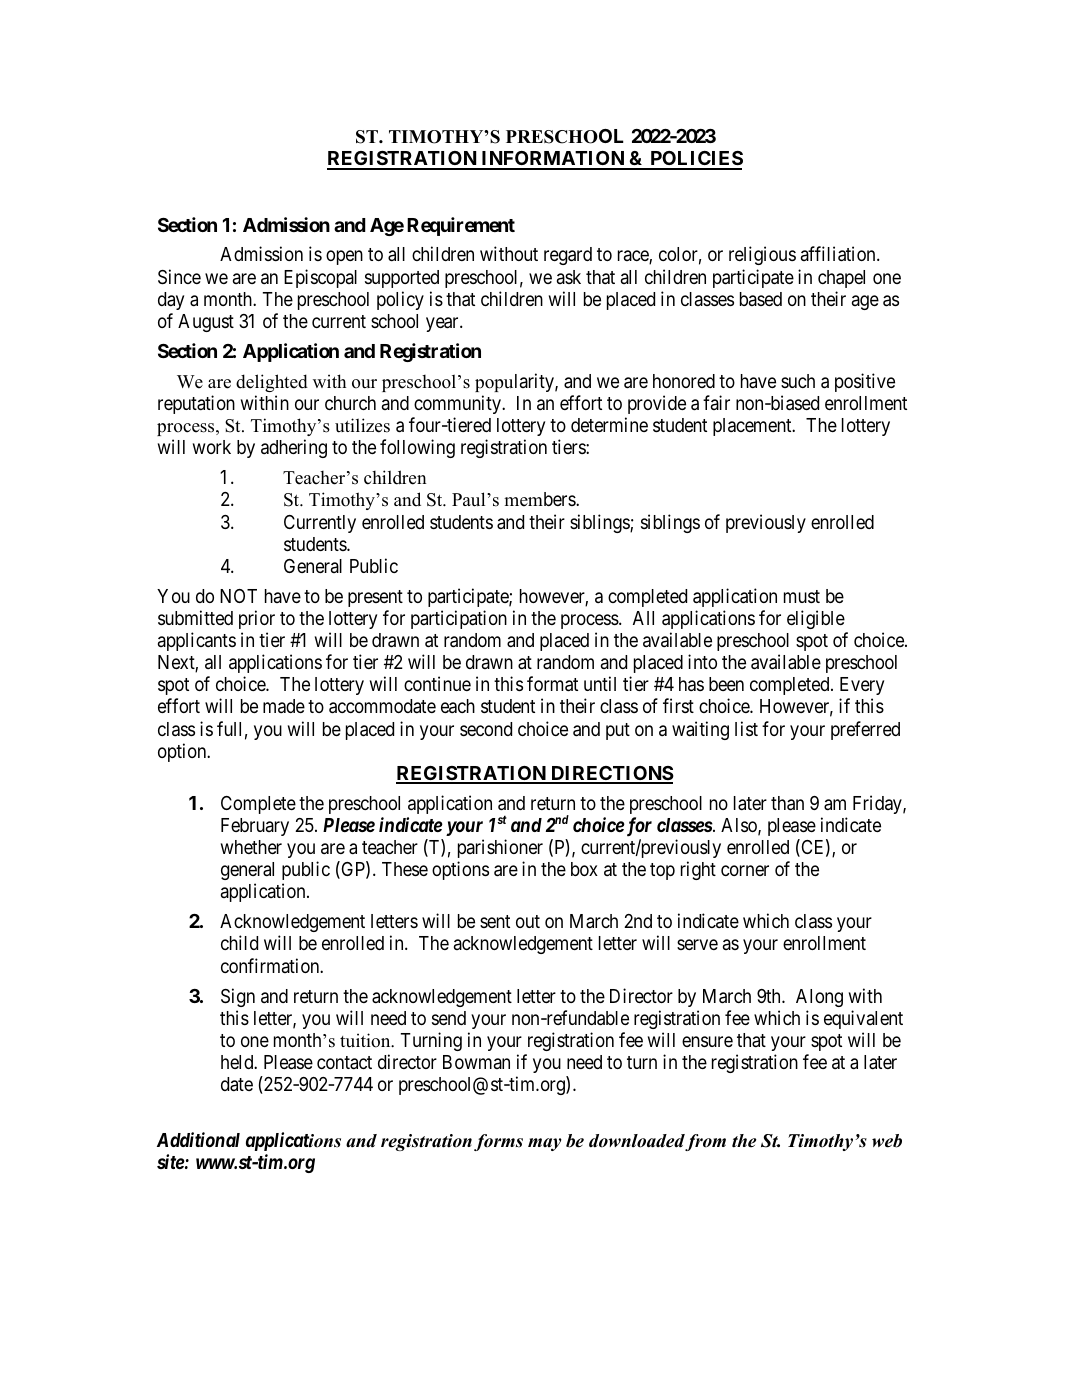  Describe the element at coordinates (238, 596) in the document. I see `NOT` at that location.
